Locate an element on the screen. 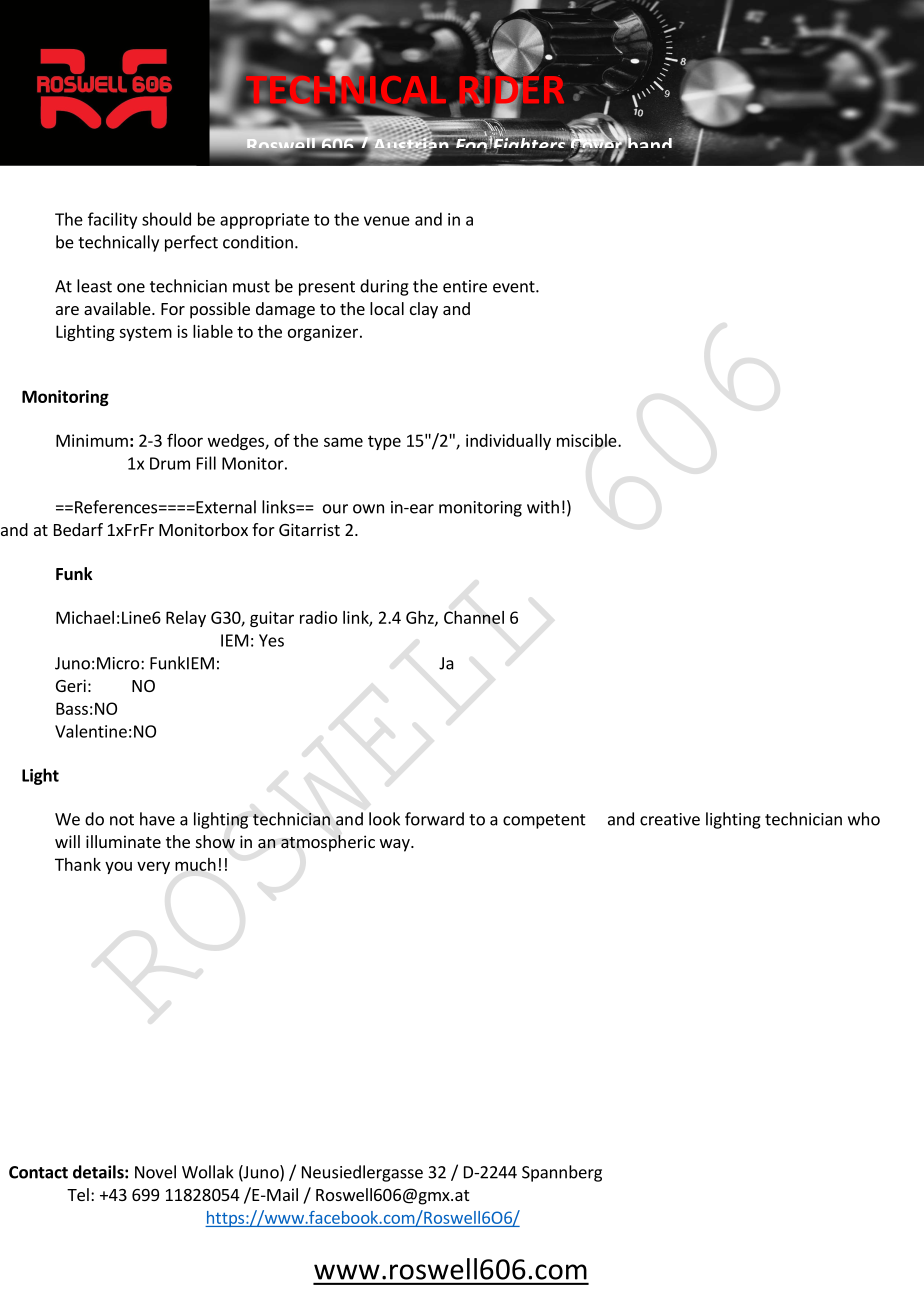 Image resolution: width=924 pixels, height=1308 pixels. who is located at coordinates (864, 819).
